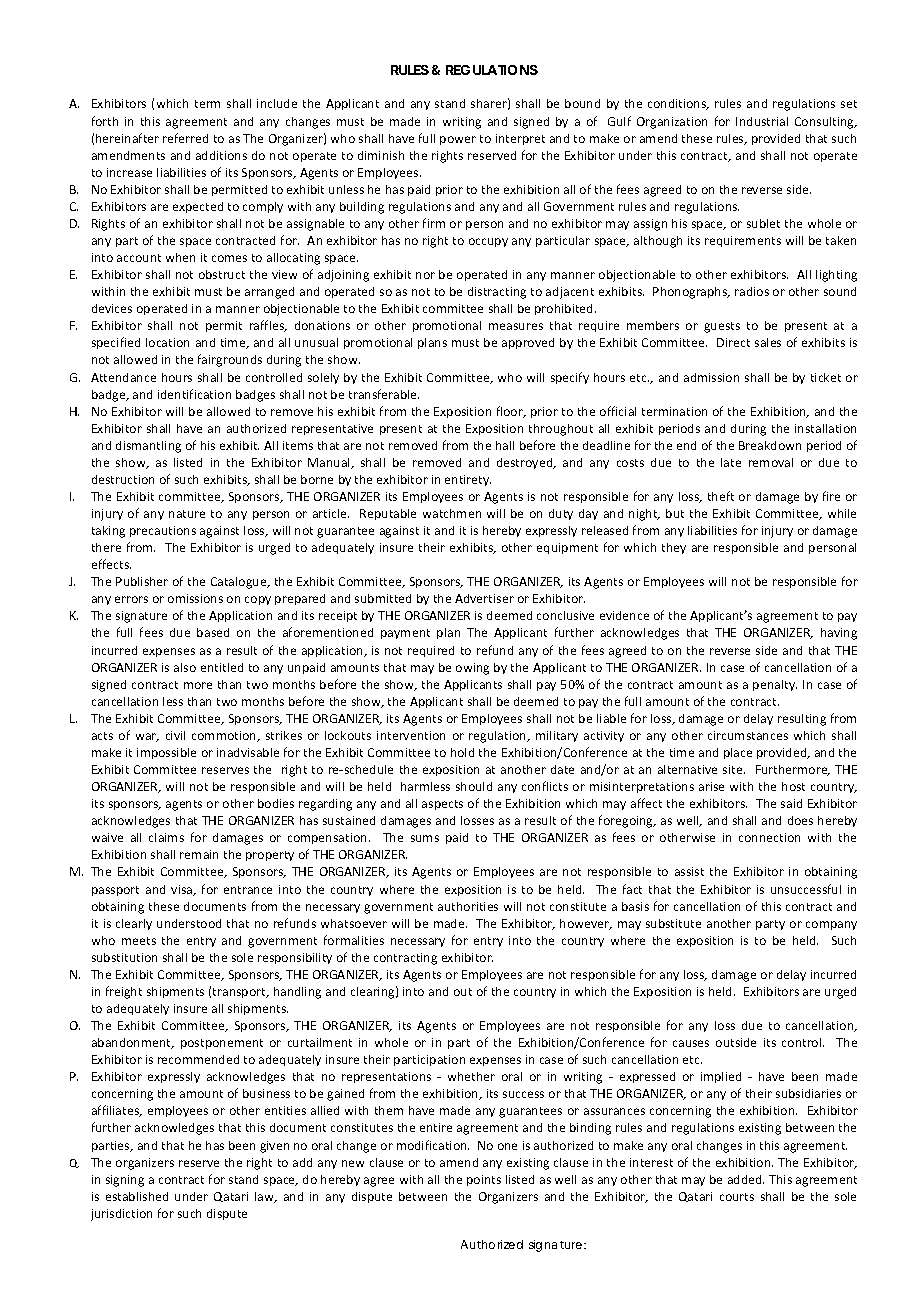 This screenshot has height=1308, width=924. I want to click on dismantling, so click(148, 447).
